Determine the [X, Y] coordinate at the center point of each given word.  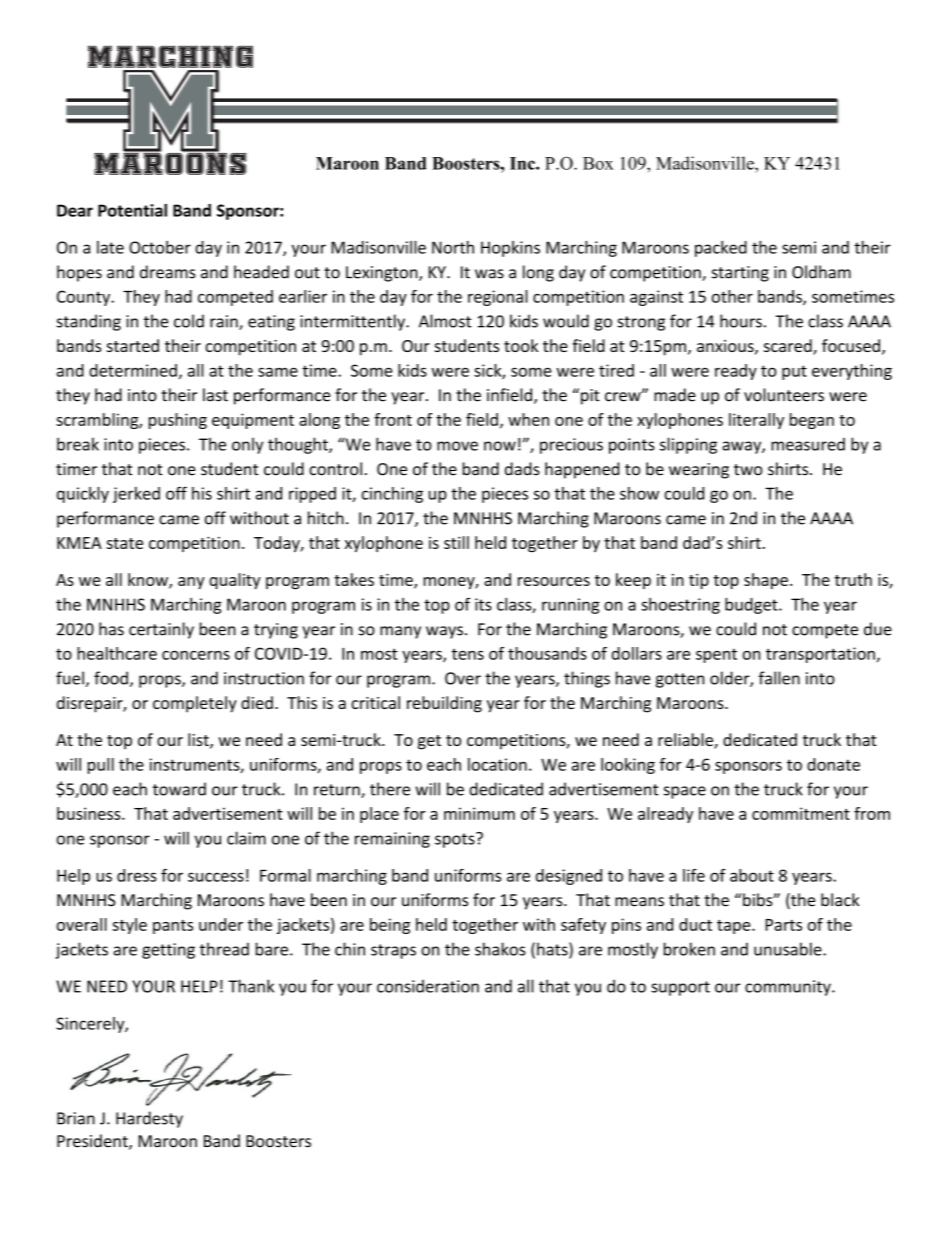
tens [468, 654]
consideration [428, 986]
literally [756, 421]
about [752, 875]
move [457, 446]
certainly [161, 630]
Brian [76, 1118]
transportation [820, 655]
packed [721, 249]
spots [456, 840]
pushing [178, 421]
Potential [132, 210]
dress [137, 875]
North [453, 247]
